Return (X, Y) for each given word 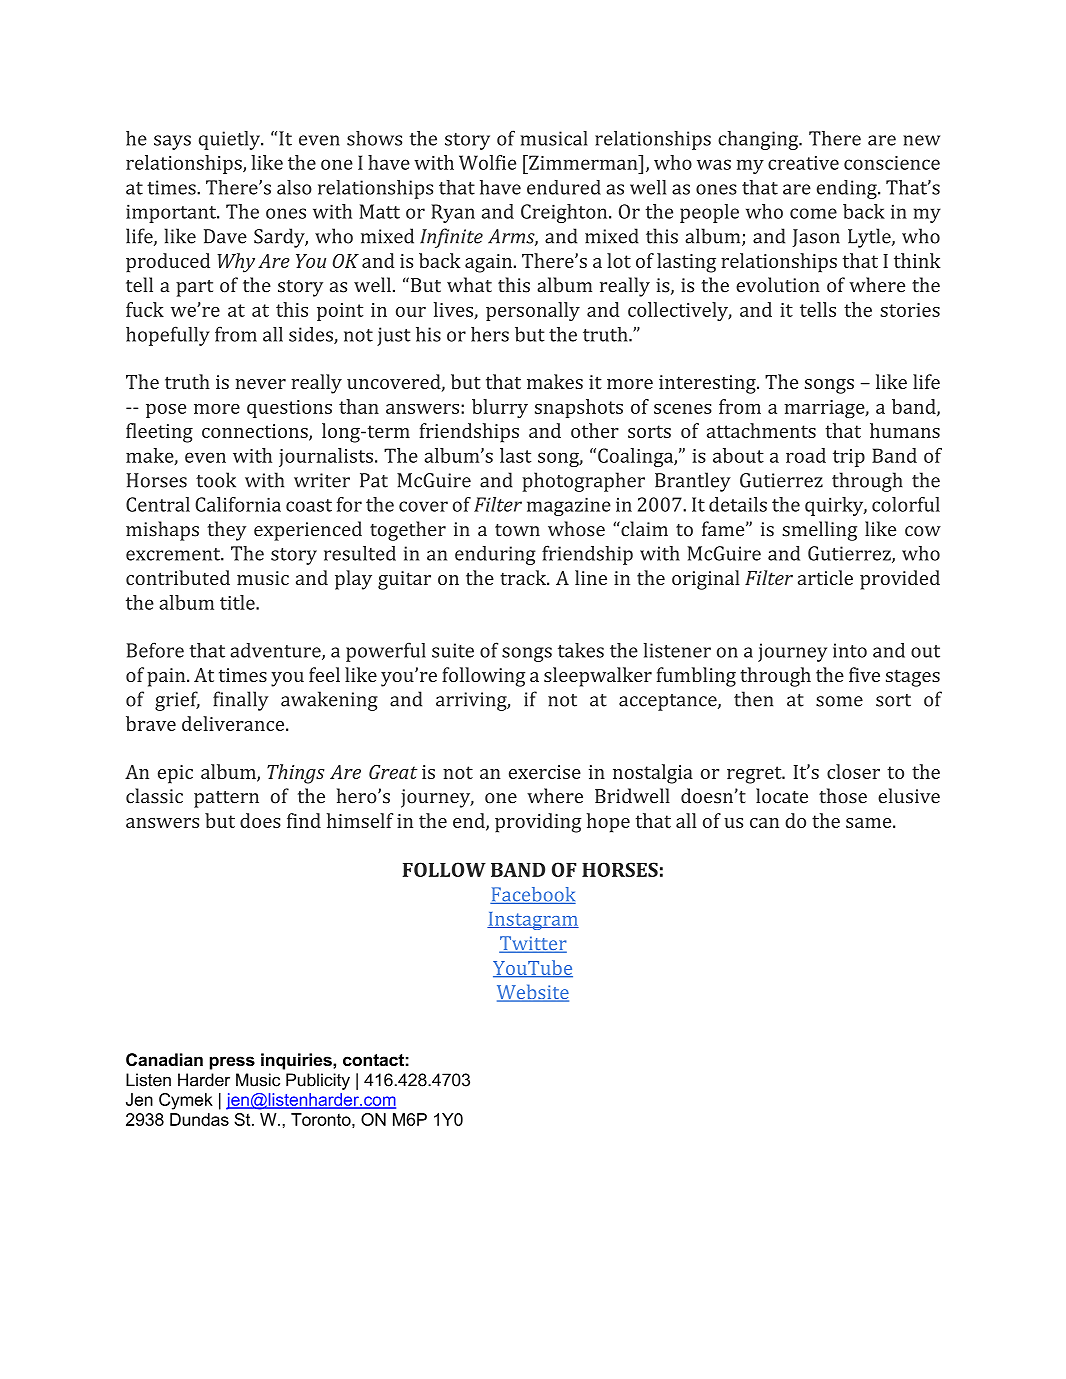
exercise (545, 772)
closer (853, 771)
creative (803, 163)
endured (564, 187)
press (232, 1063)
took (216, 480)
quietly (231, 140)
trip (849, 458)
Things (295, 774)
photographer (583, 482)
